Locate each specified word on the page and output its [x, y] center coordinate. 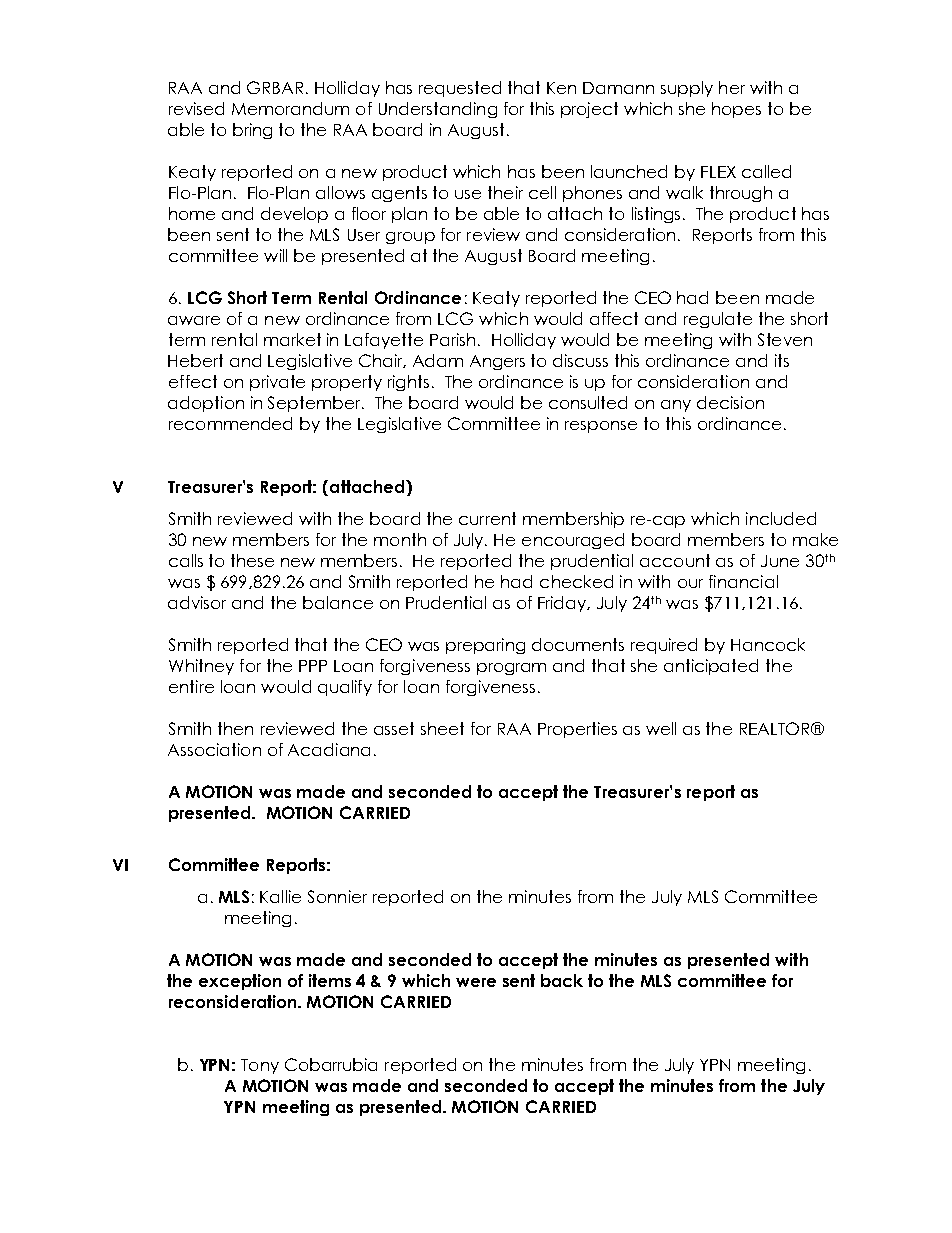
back [562, 980]
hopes [736, 110]
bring [252, 131]
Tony [260, 1066]
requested [460, 89]
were [476, 982]
